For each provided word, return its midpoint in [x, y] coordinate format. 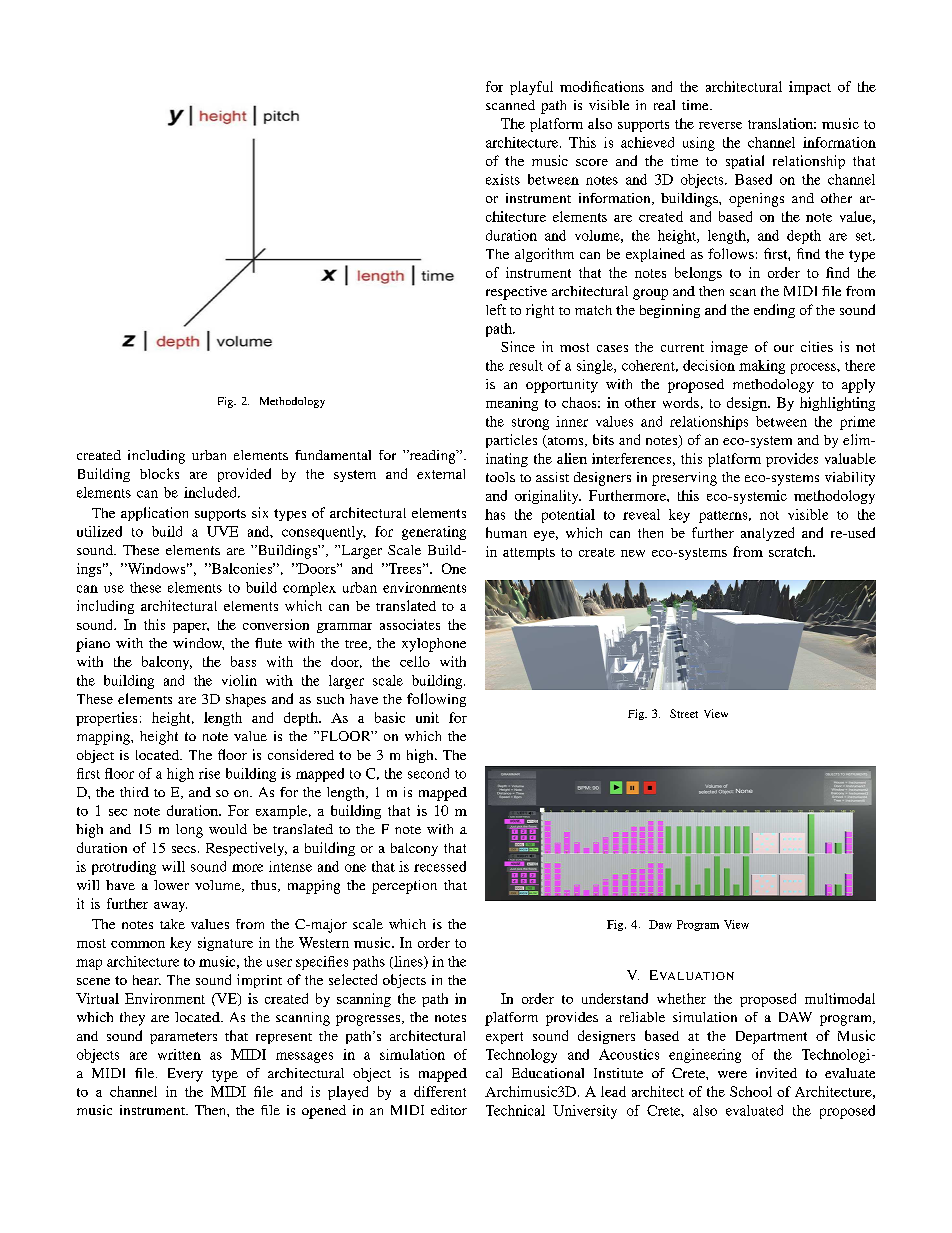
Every [185, 1075]
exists [503, 179]
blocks [159, 473]
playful [531, 88]
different [440, 1091]
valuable [850, 458]
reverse [720, 125]
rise [209, 773]
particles [511, 441]
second [428, 773]
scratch [791, 551]
